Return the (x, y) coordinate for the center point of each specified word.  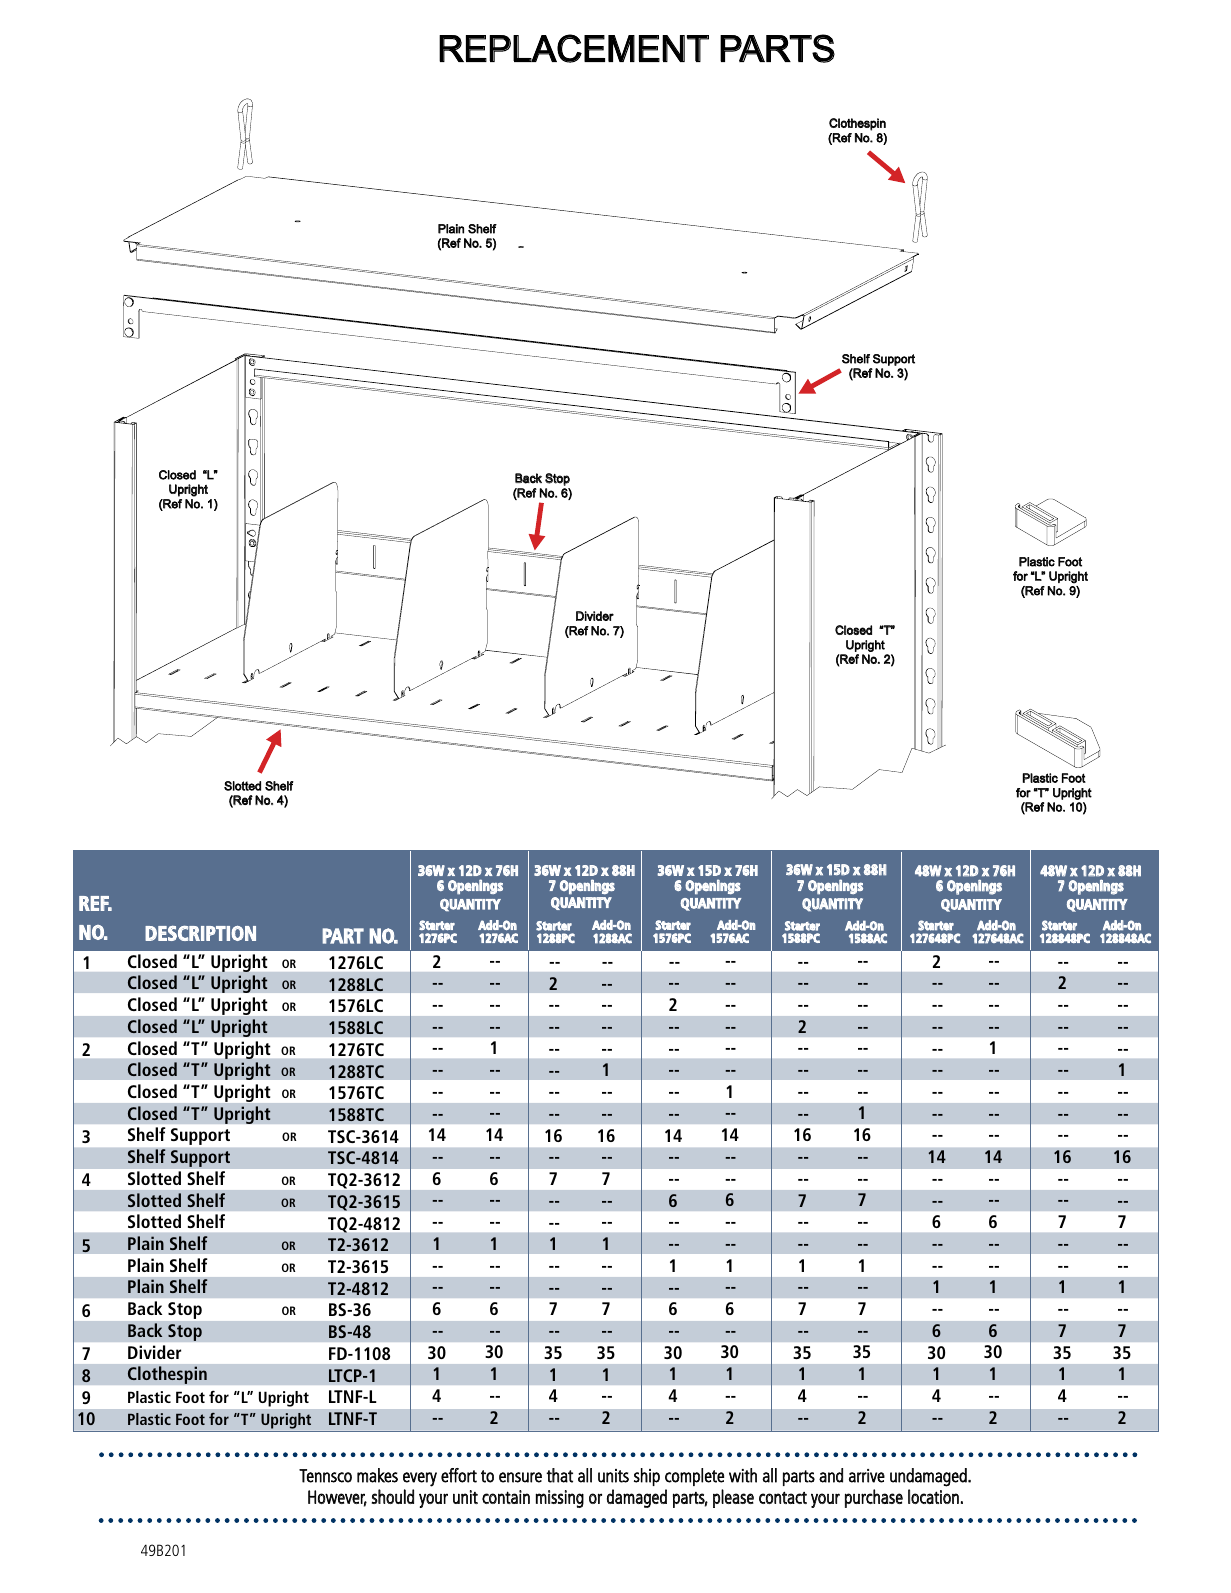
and (831, 1475)
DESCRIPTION (200, 933)
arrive (867, 1476)
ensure (520, 1477)
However (337, 1498)
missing (559, 1499)
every (420, 1479)
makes (377, 1475)
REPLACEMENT (574, 48)
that (559, 1475)
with (743, 1475)
